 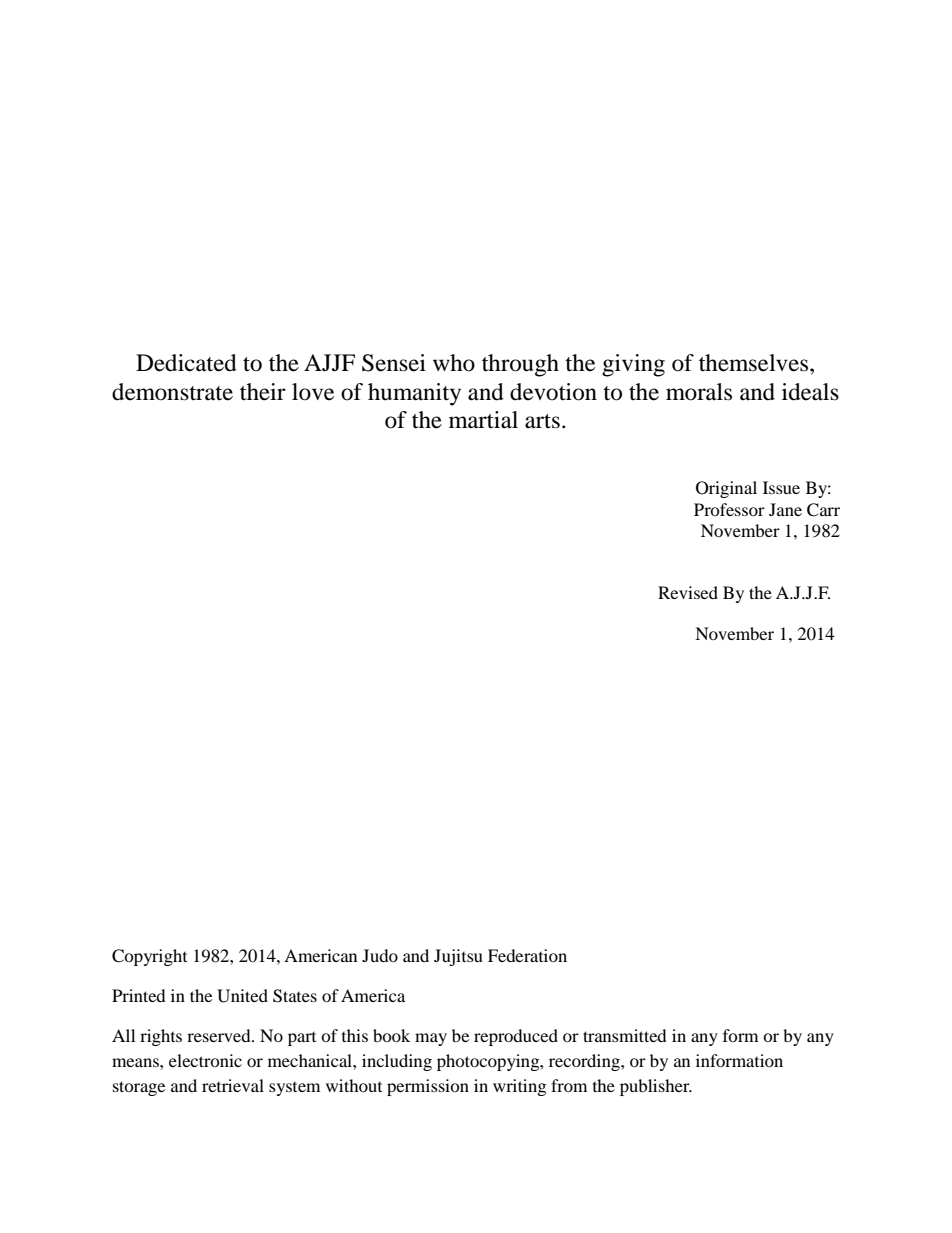 I want to click on electronic, so click(x=205, y=1060).
